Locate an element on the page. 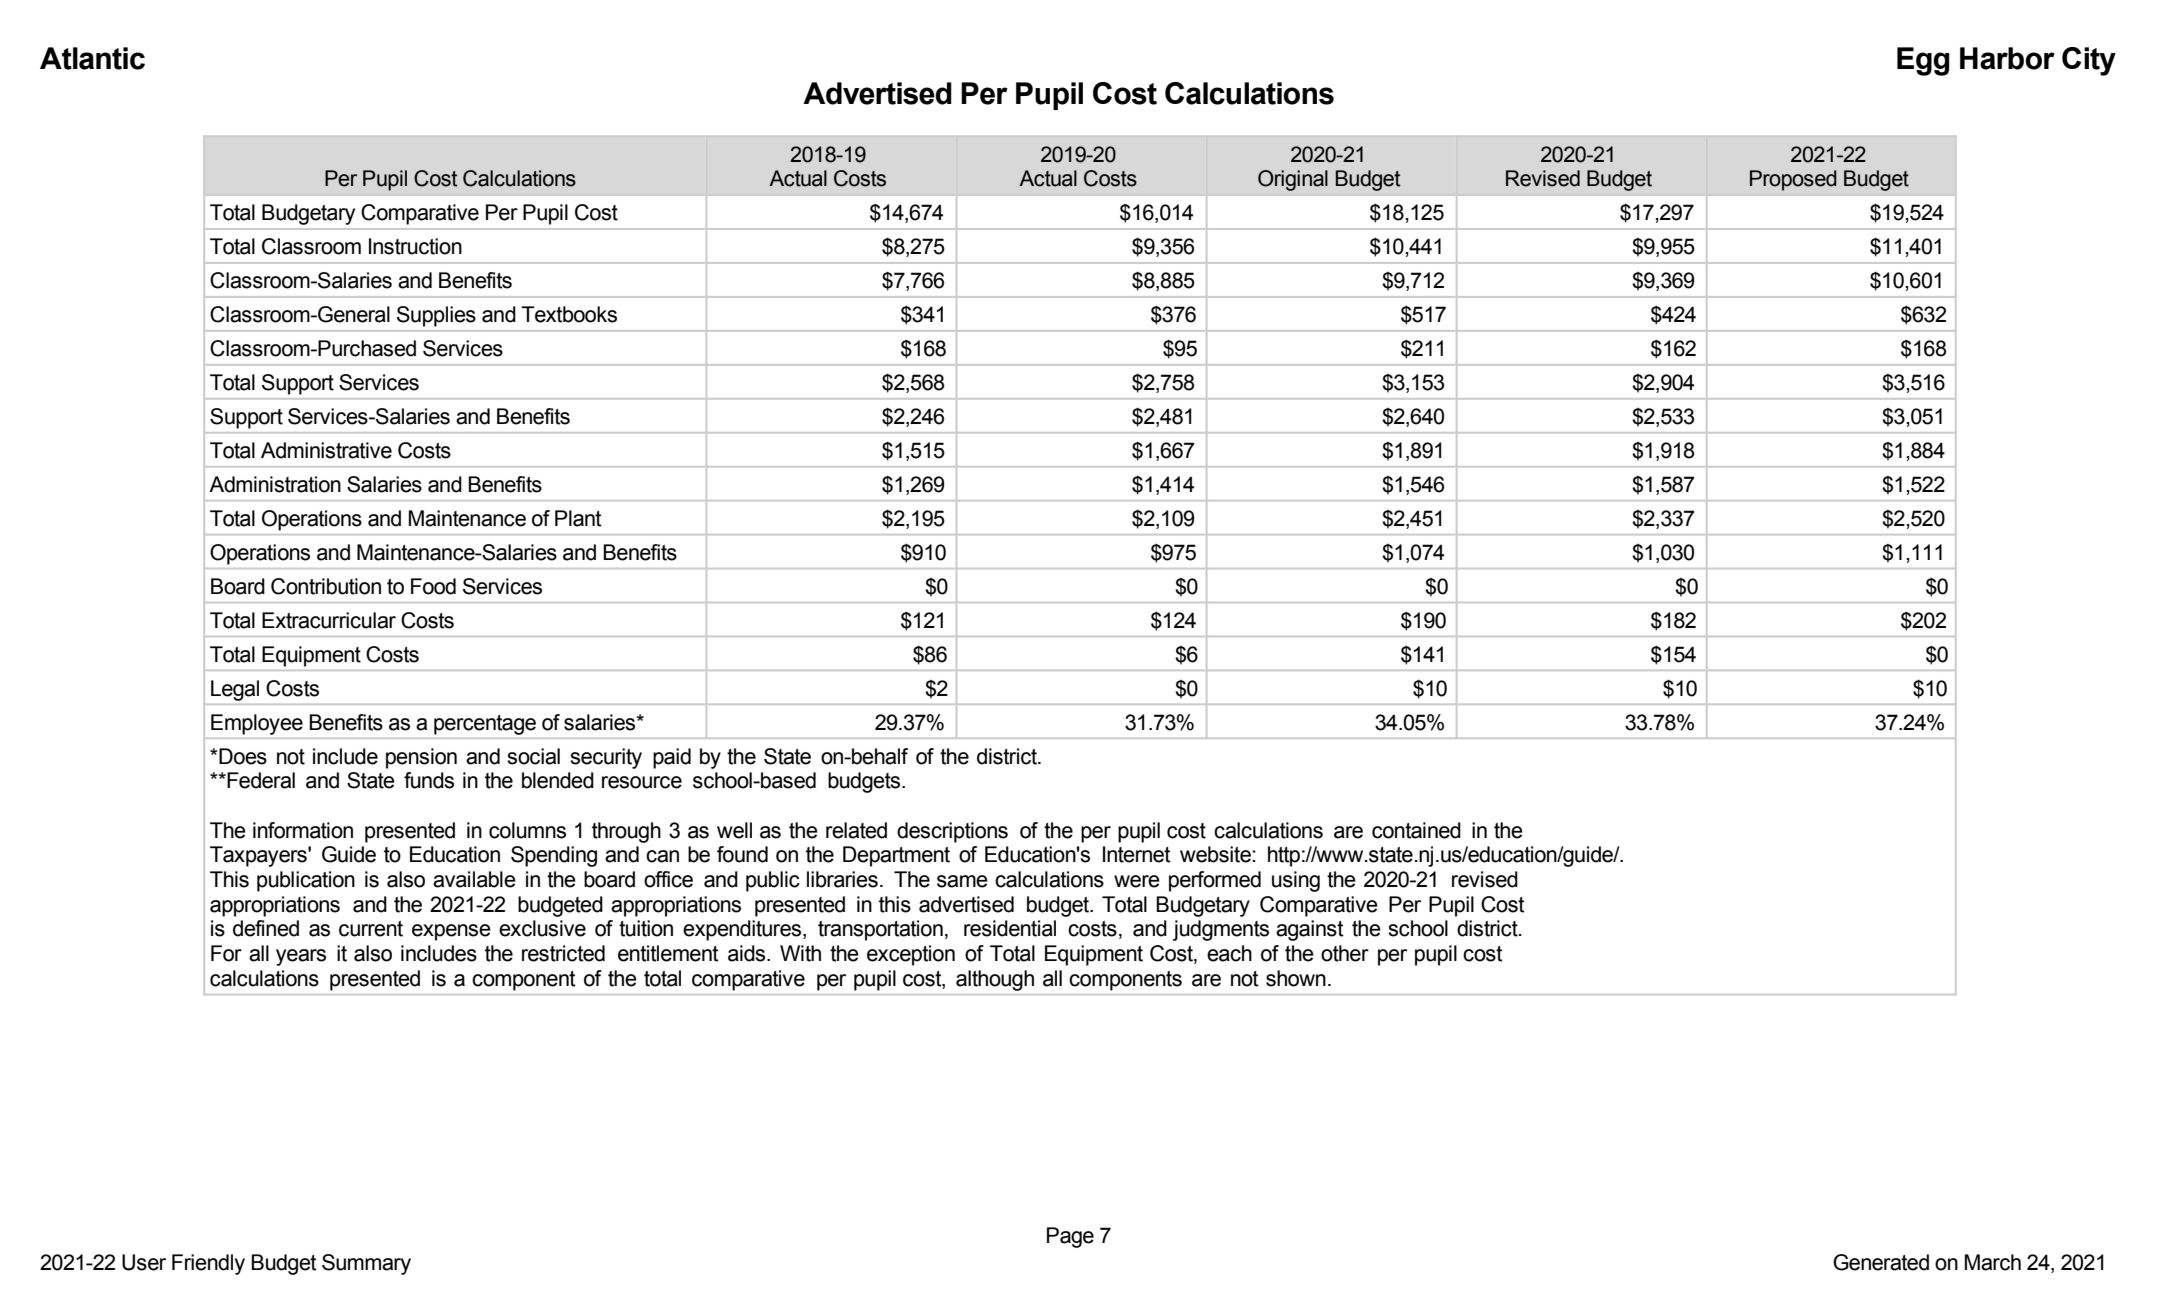  residential is located at coordinates (1010, 928).
